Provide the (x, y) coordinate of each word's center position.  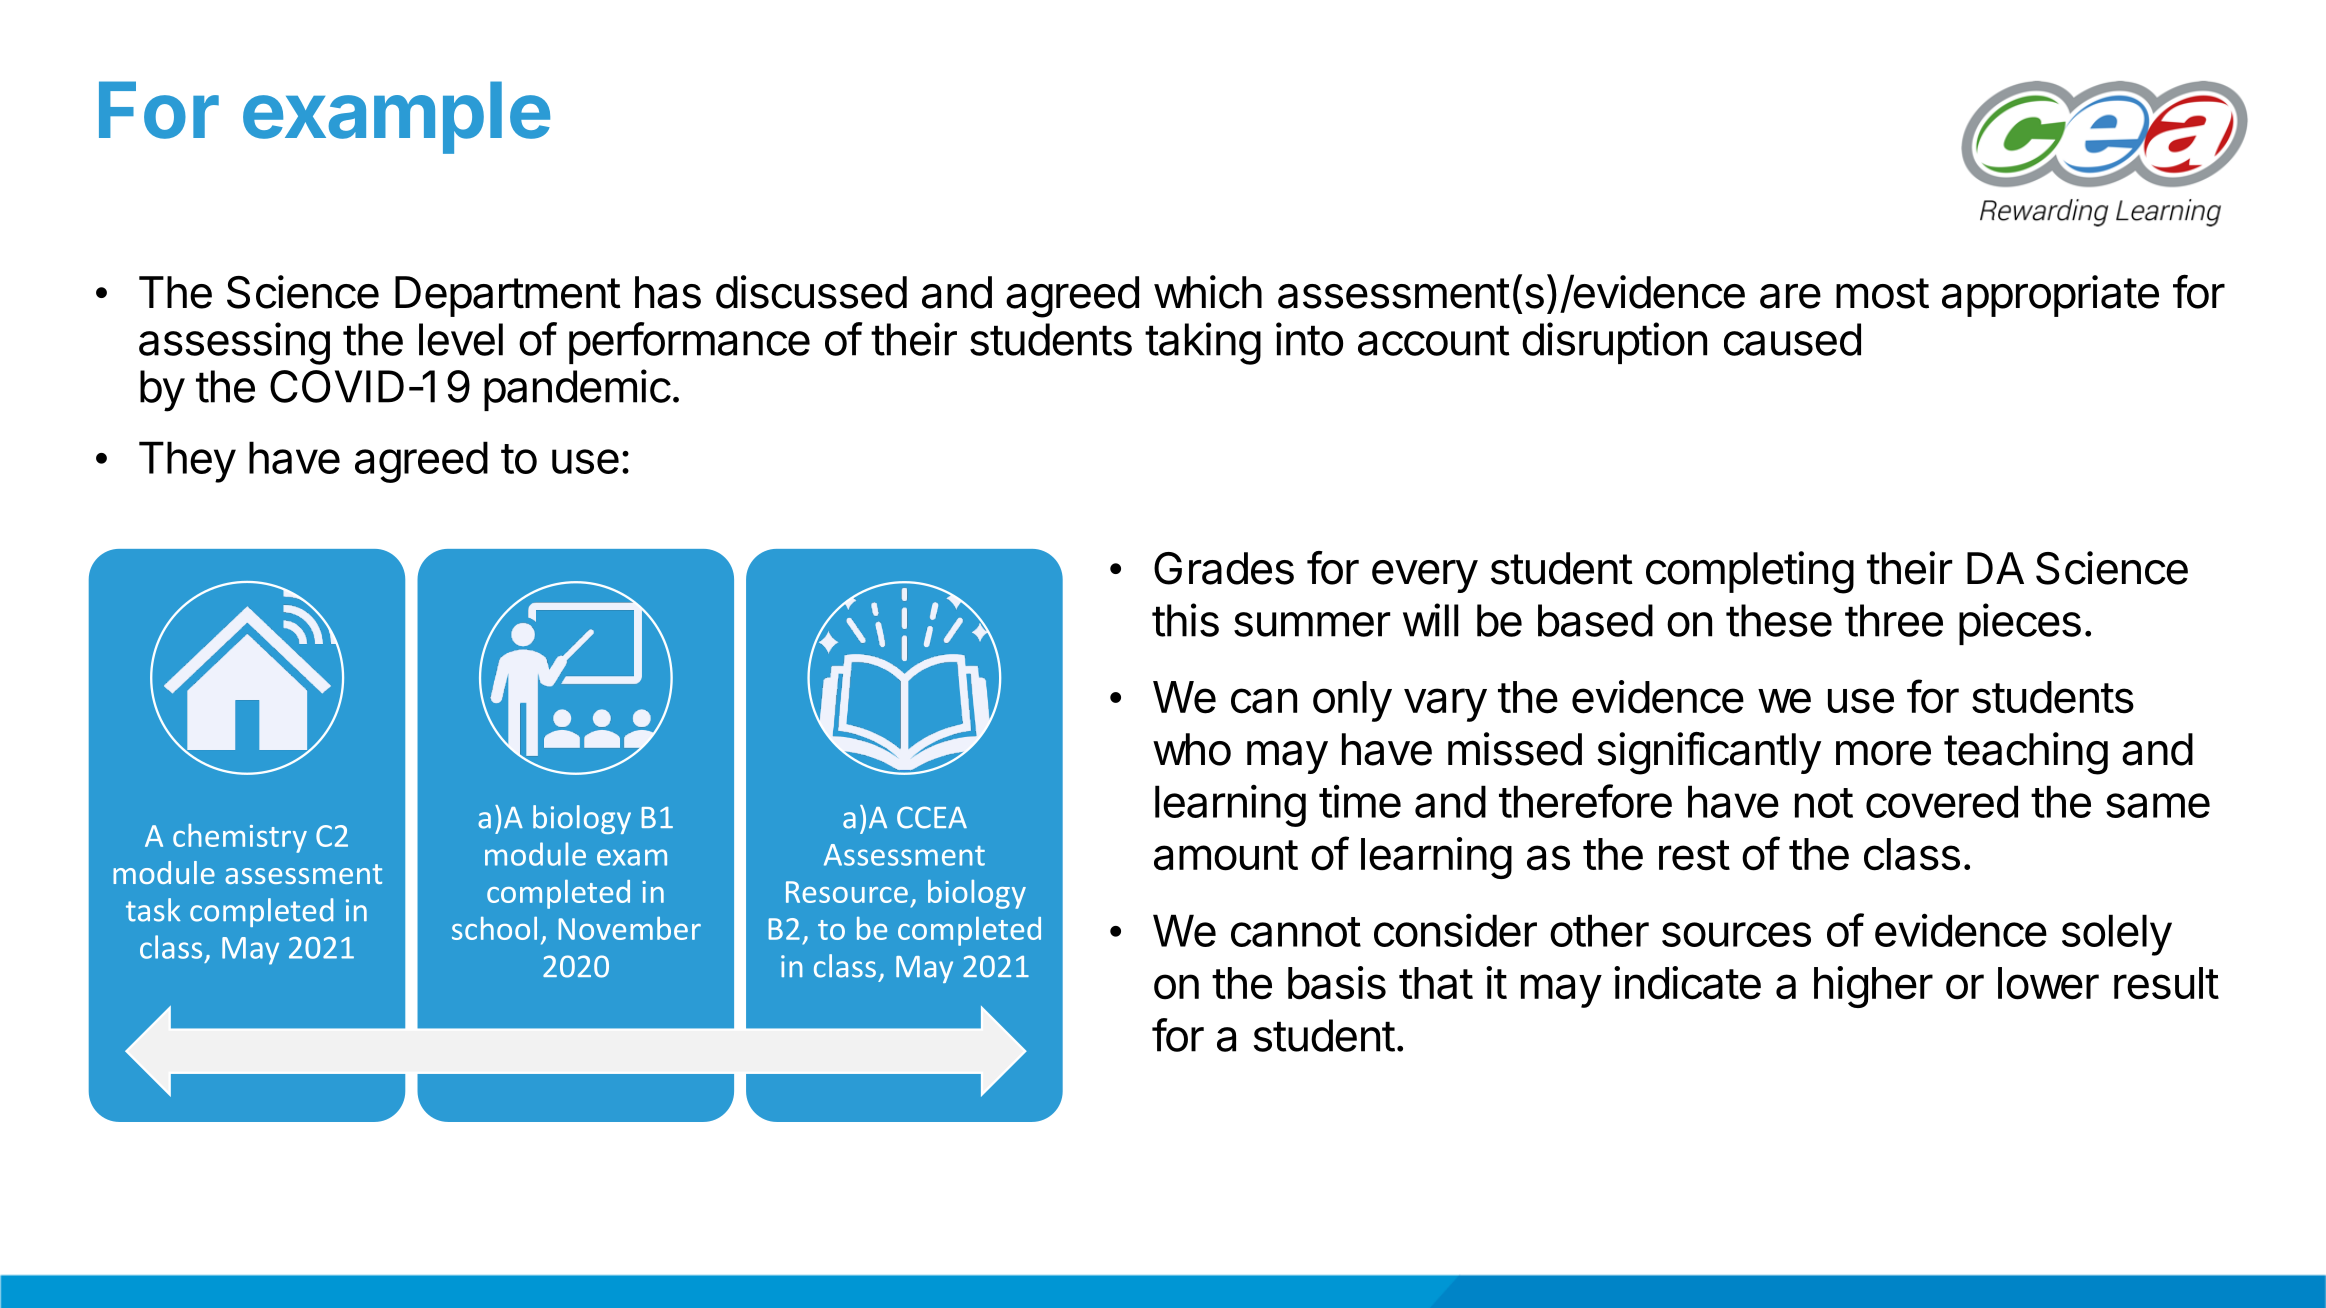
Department (508, 296)
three (1894, 620)
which (1208, 292)
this (1185, 620)
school (494, 928)
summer (1312, 624)
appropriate (2050, 296)
